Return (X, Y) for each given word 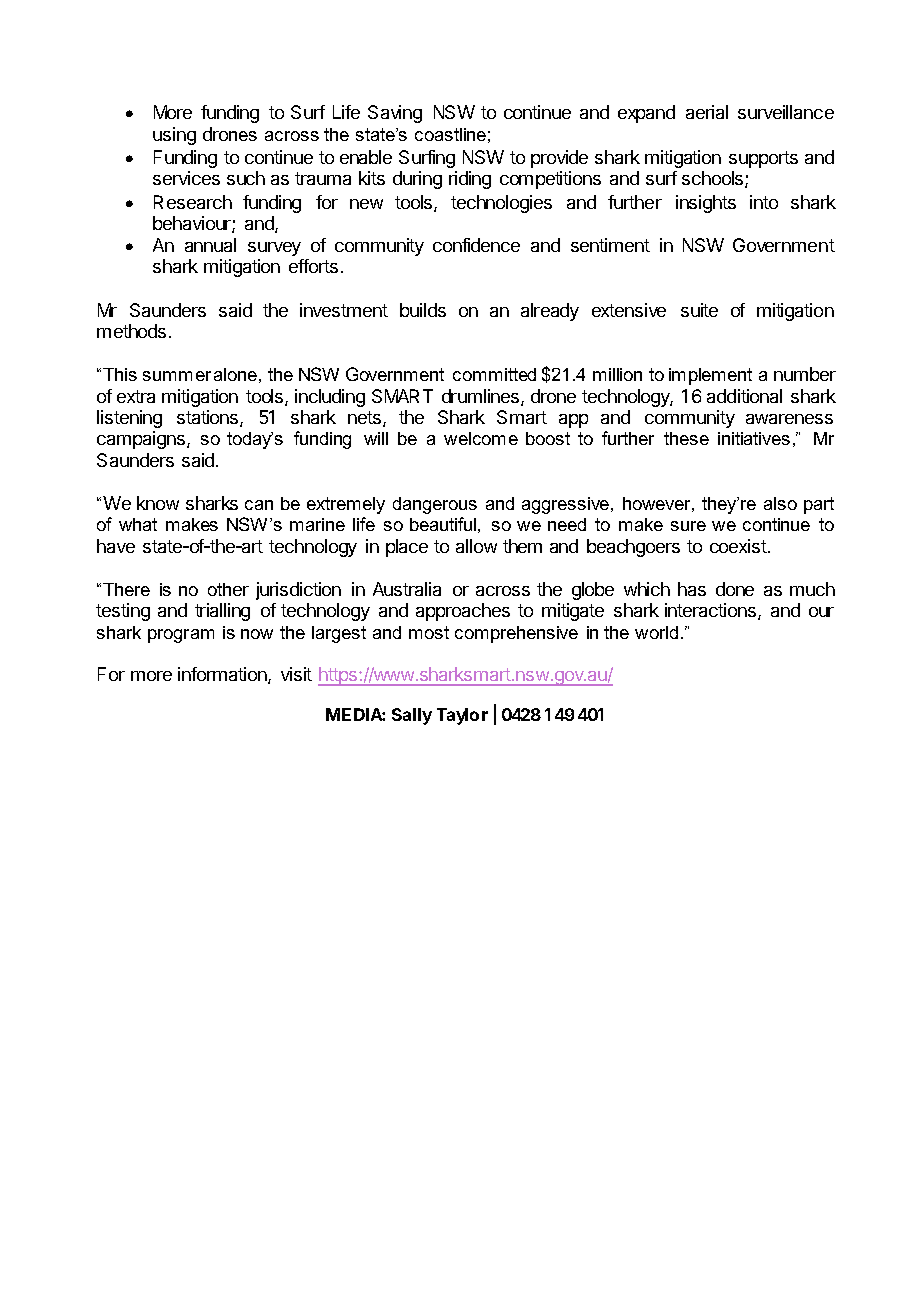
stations (209, 418)
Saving (395, 114)
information (223, 675)
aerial (707, 112)
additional (744, 396)
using (174, 136)
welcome (481, 438)
